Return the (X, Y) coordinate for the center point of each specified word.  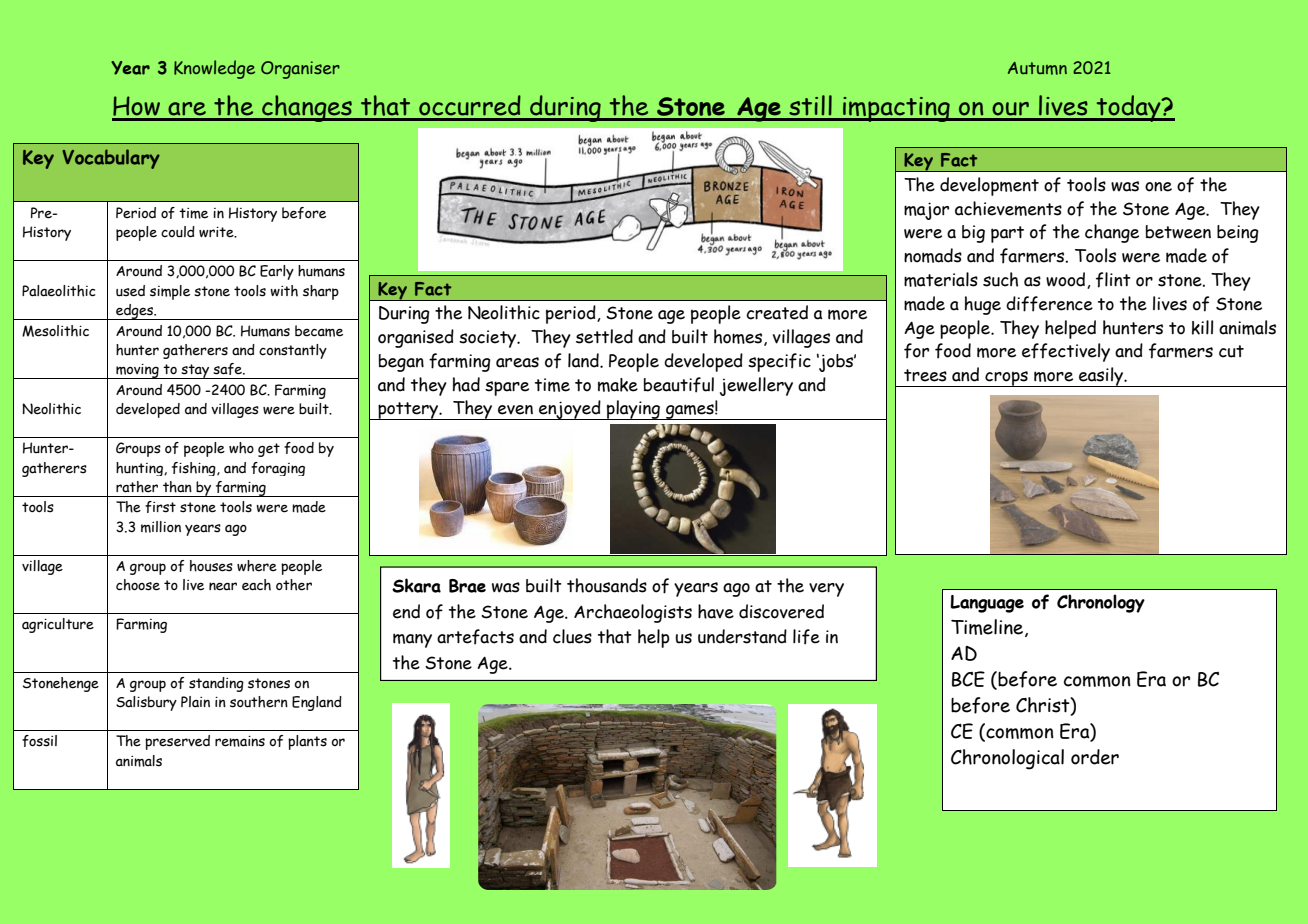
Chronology (1101, 603)
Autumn (1037, 68)
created (777, 312)
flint (1113, 280)
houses (211, 566)
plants (307, 742)
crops (1006, 379)
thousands (607, 585)
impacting (896, 109)
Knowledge (214, 69)
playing (633, 410)
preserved (177, 742)
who (241, 448)
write (217, 232)
